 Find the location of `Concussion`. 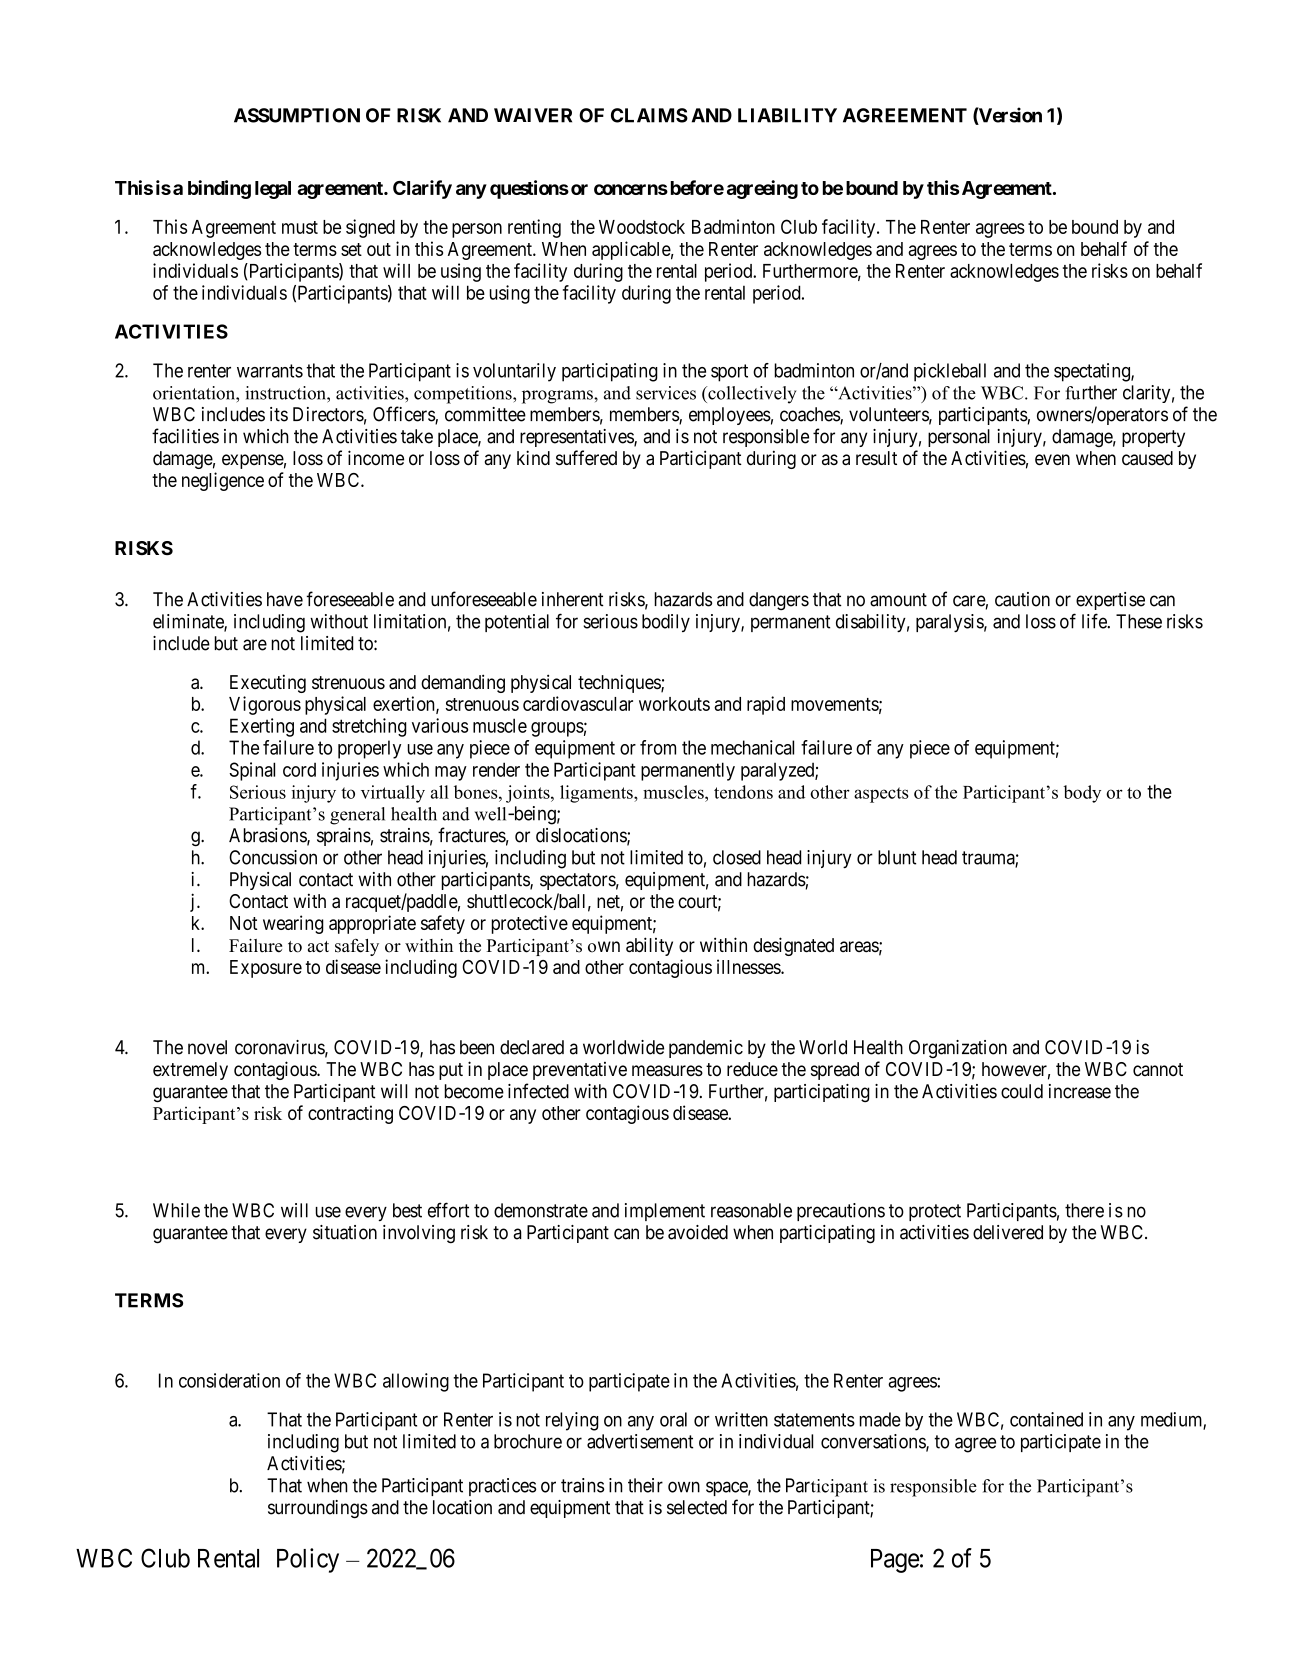

Concussion is located at coordinates (273, 857).
